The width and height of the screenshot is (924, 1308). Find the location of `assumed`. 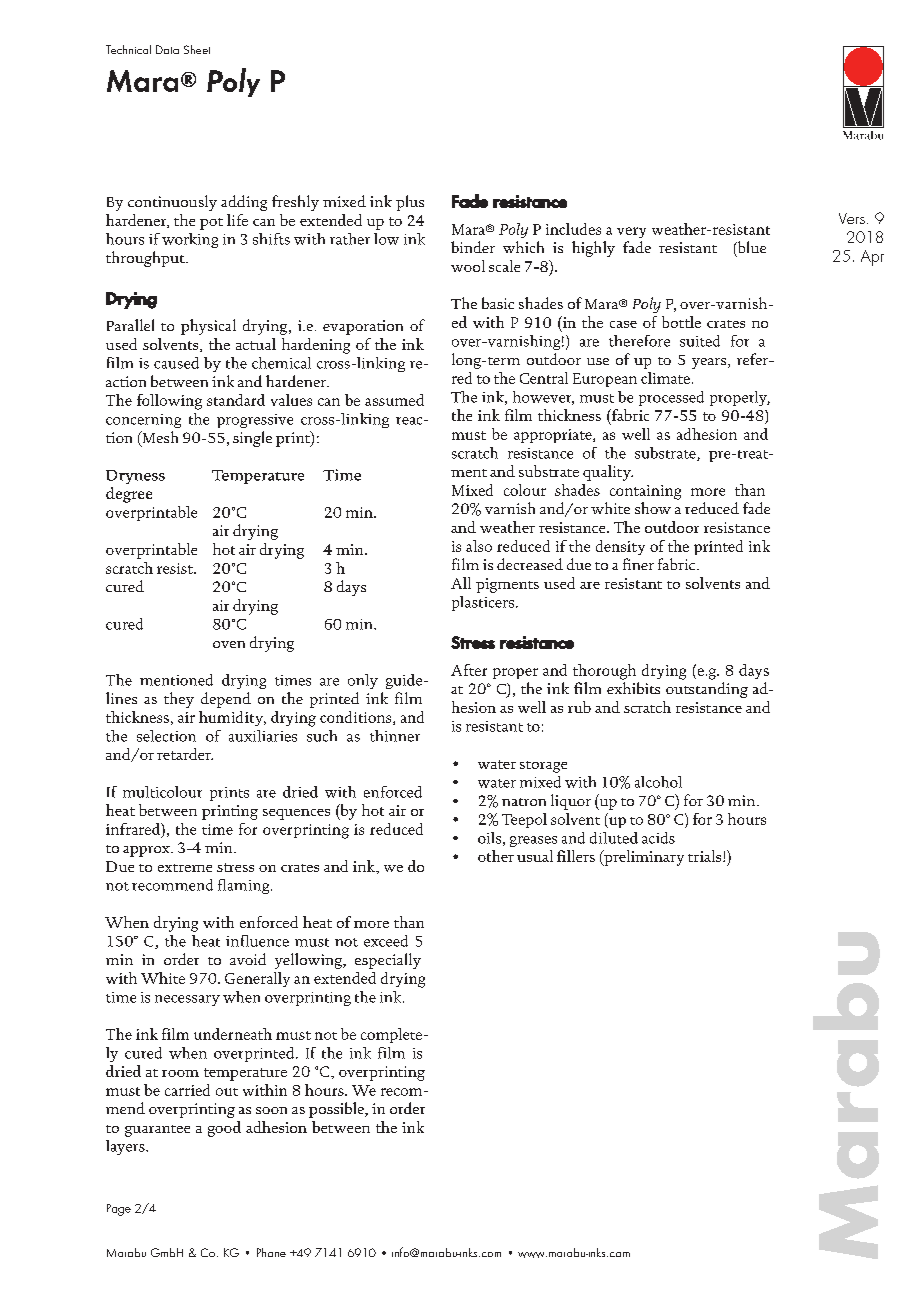

assumed is located at coordinates (394, 400).
